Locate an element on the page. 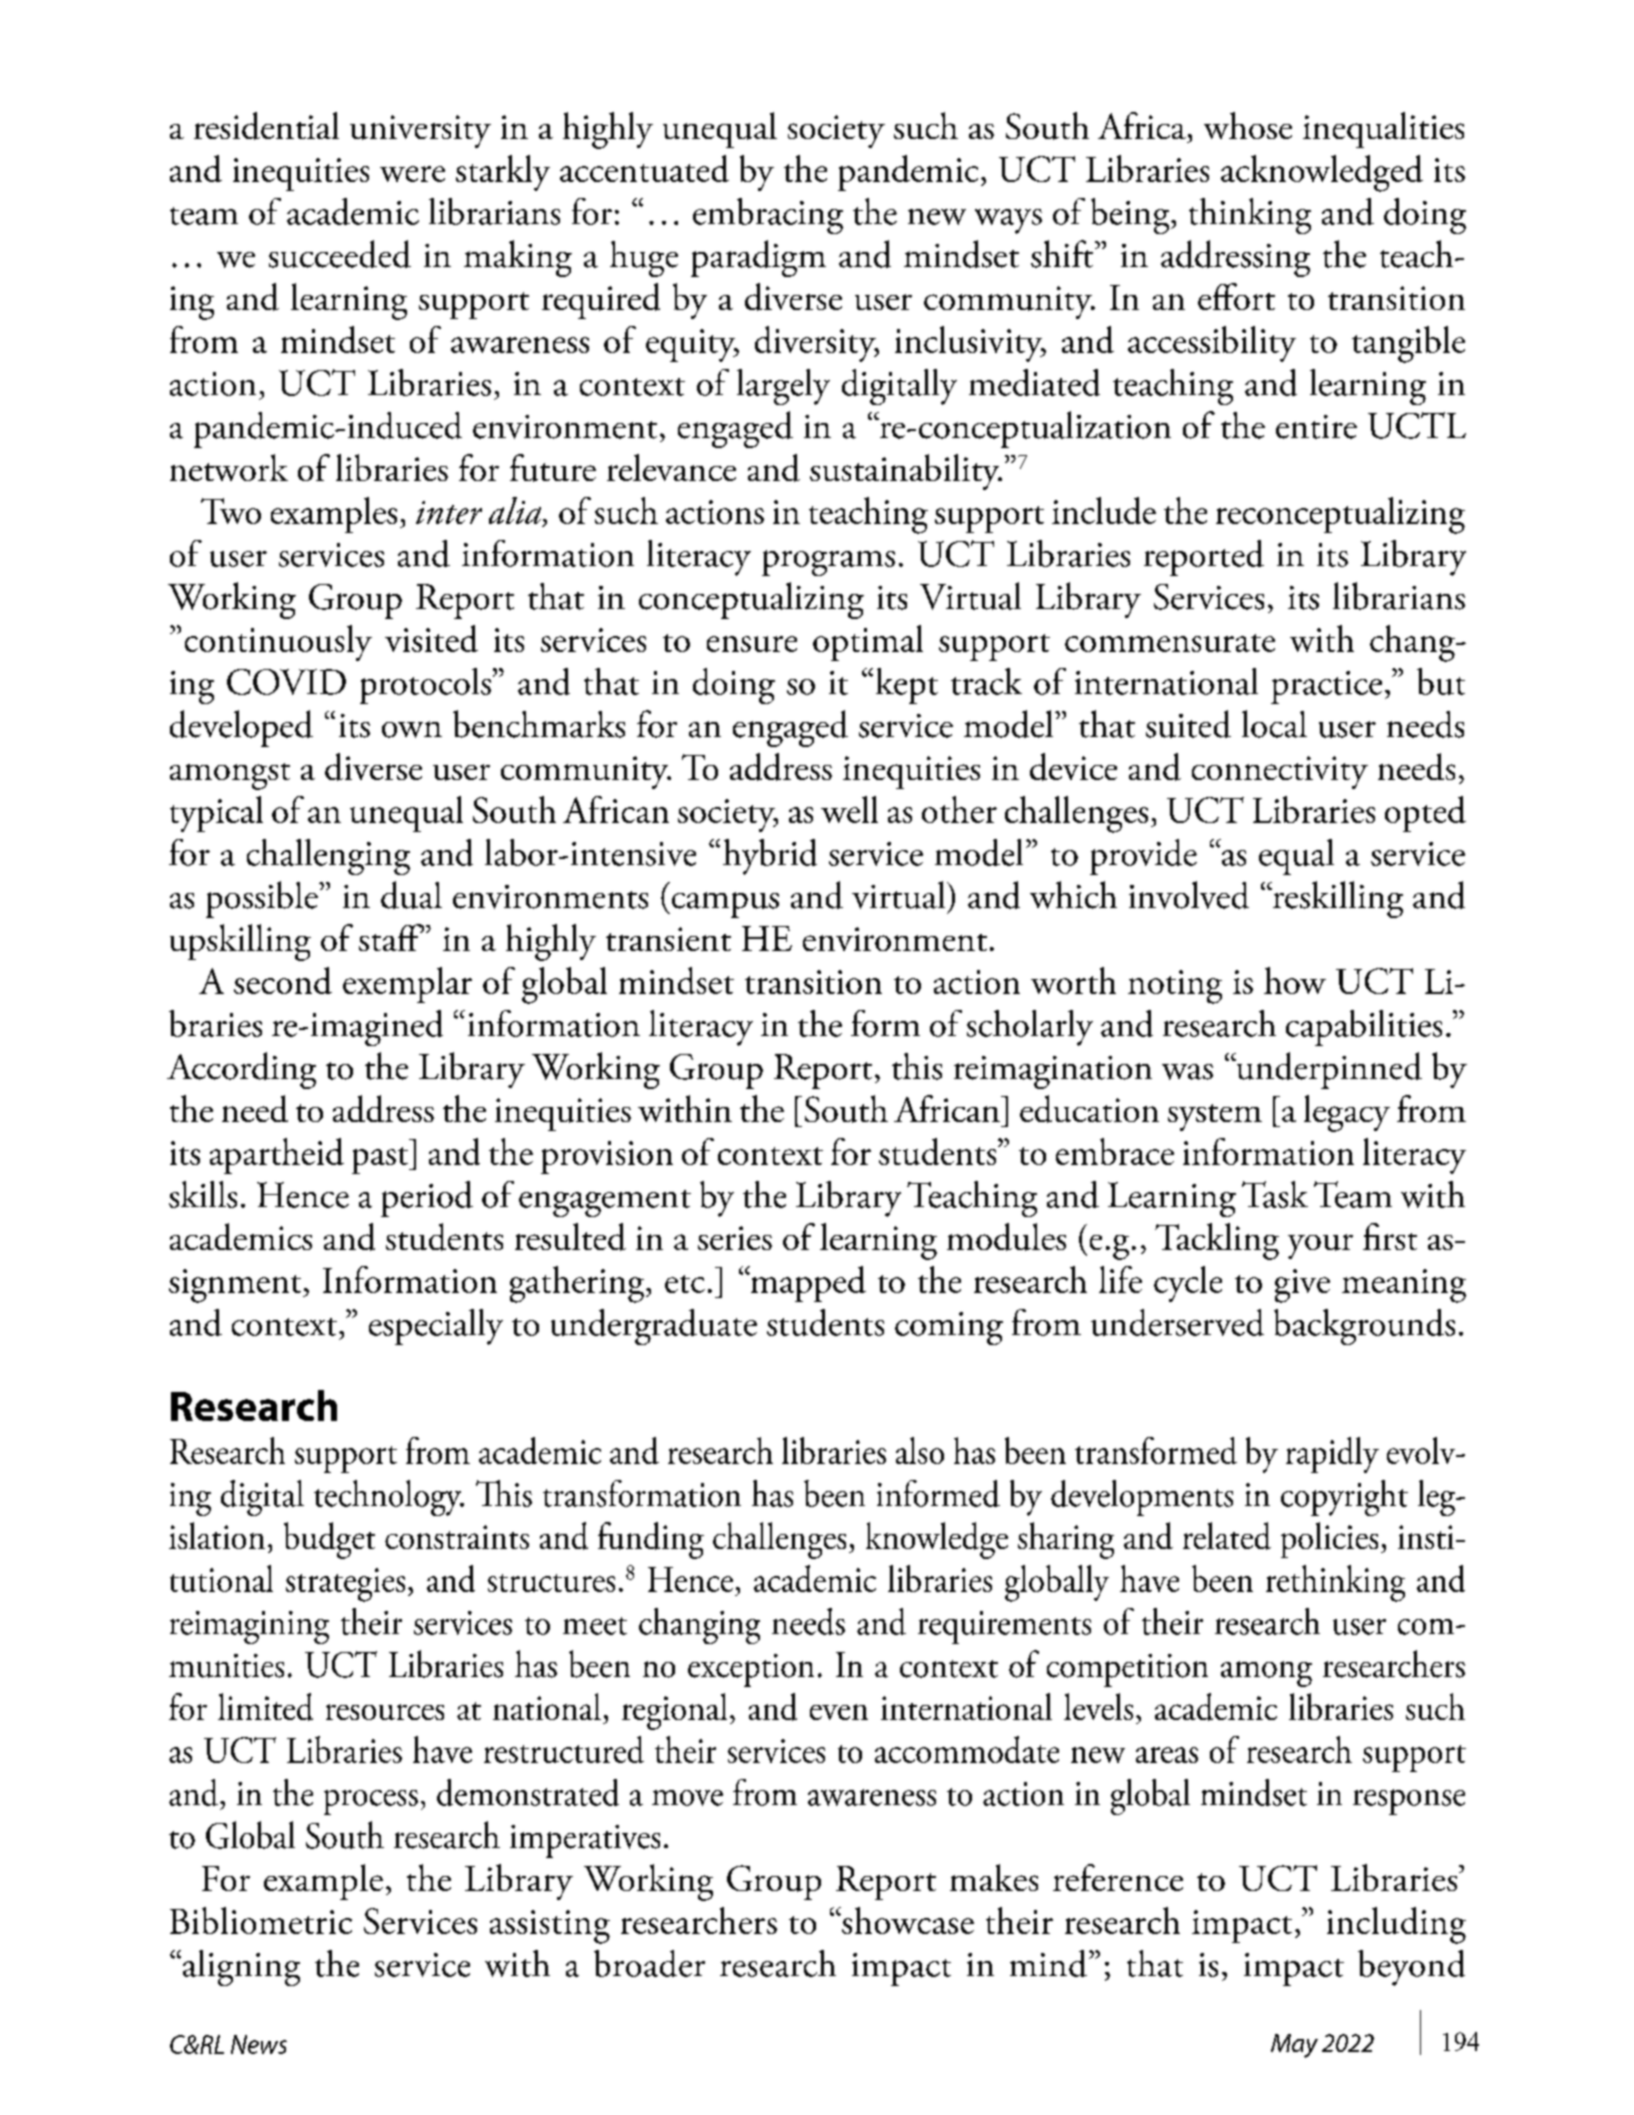 This image has width=1634, height=2115. technology is located at coordinates (389, 1498).
